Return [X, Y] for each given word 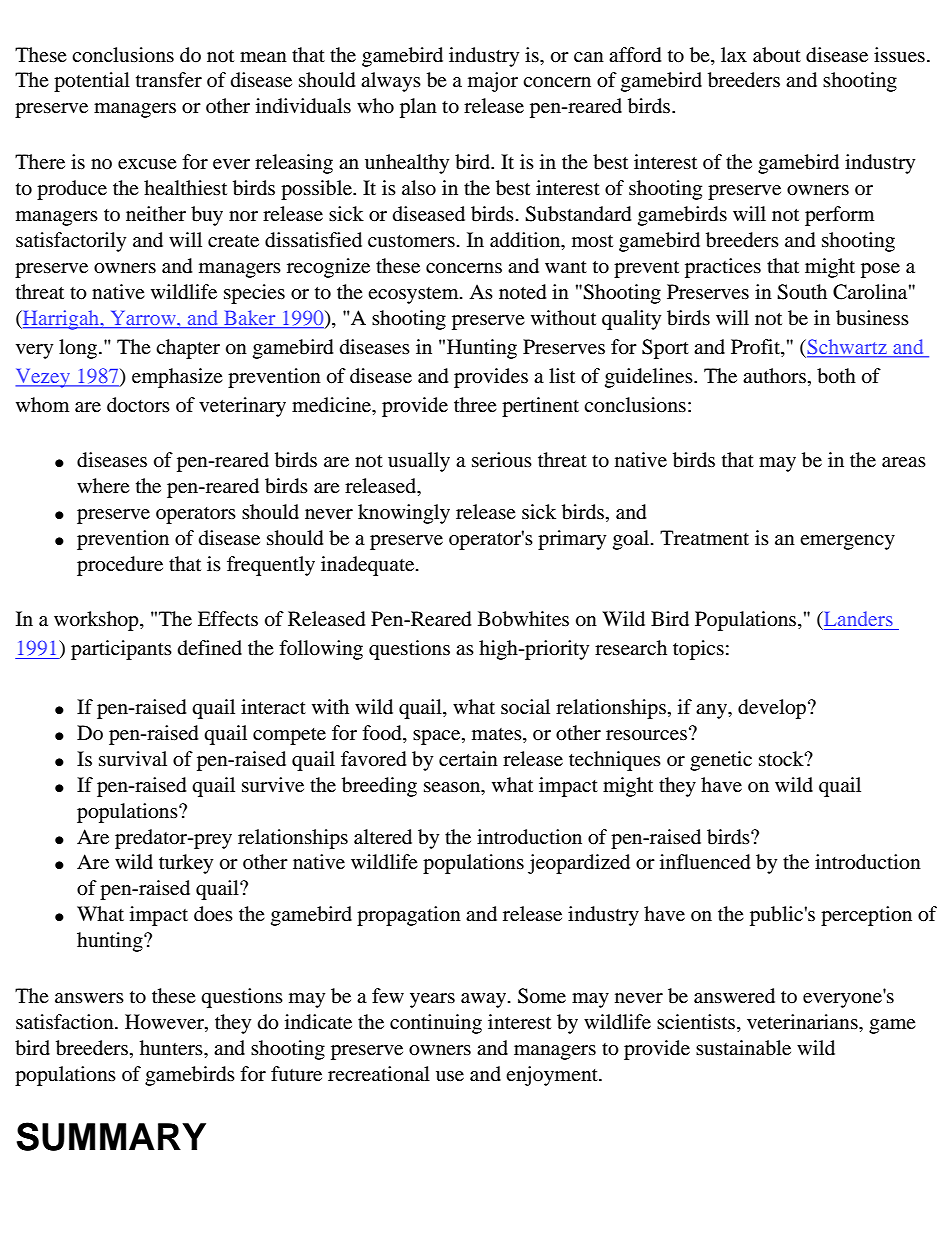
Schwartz [846, 346]
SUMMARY [111, 1136]
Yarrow [145, 318]
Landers [857, 618]
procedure [120, 566]
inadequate [369, 566]
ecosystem [414, 295]
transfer [169, 79]
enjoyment [553, 1076]
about [777, 55]
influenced [705, 862]
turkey [186, 864]
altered [383, 837]
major [493, 82]
